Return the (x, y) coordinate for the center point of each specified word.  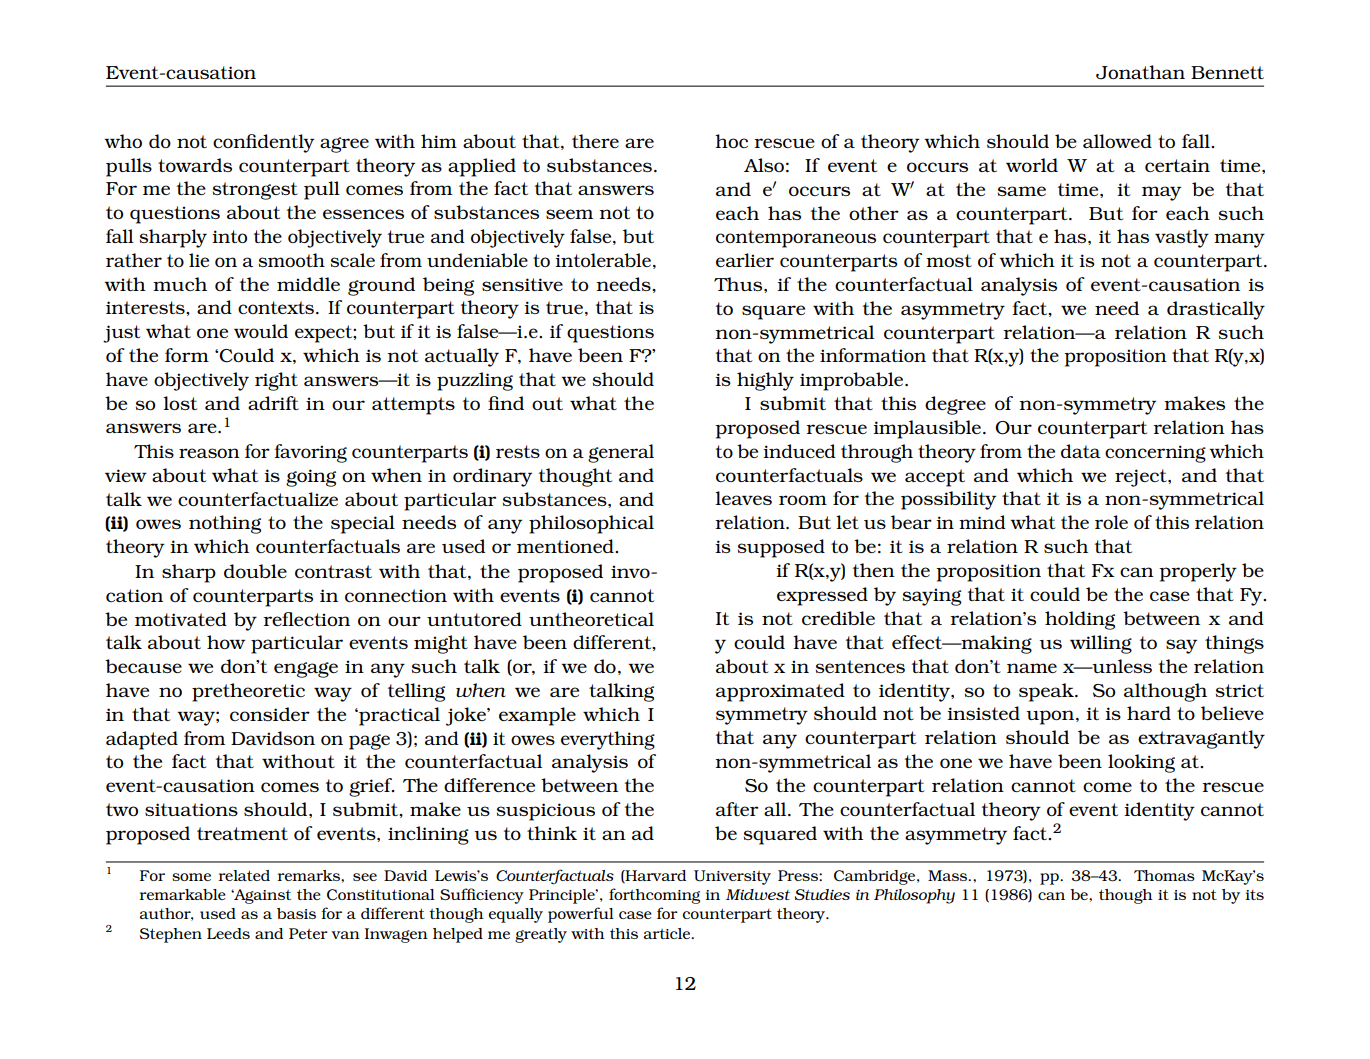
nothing (225, 524)
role (1111, 522)
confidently (264, 143)
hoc (731, 141)
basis (296, 913)
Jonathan (1140, 72)
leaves (743, 498)
